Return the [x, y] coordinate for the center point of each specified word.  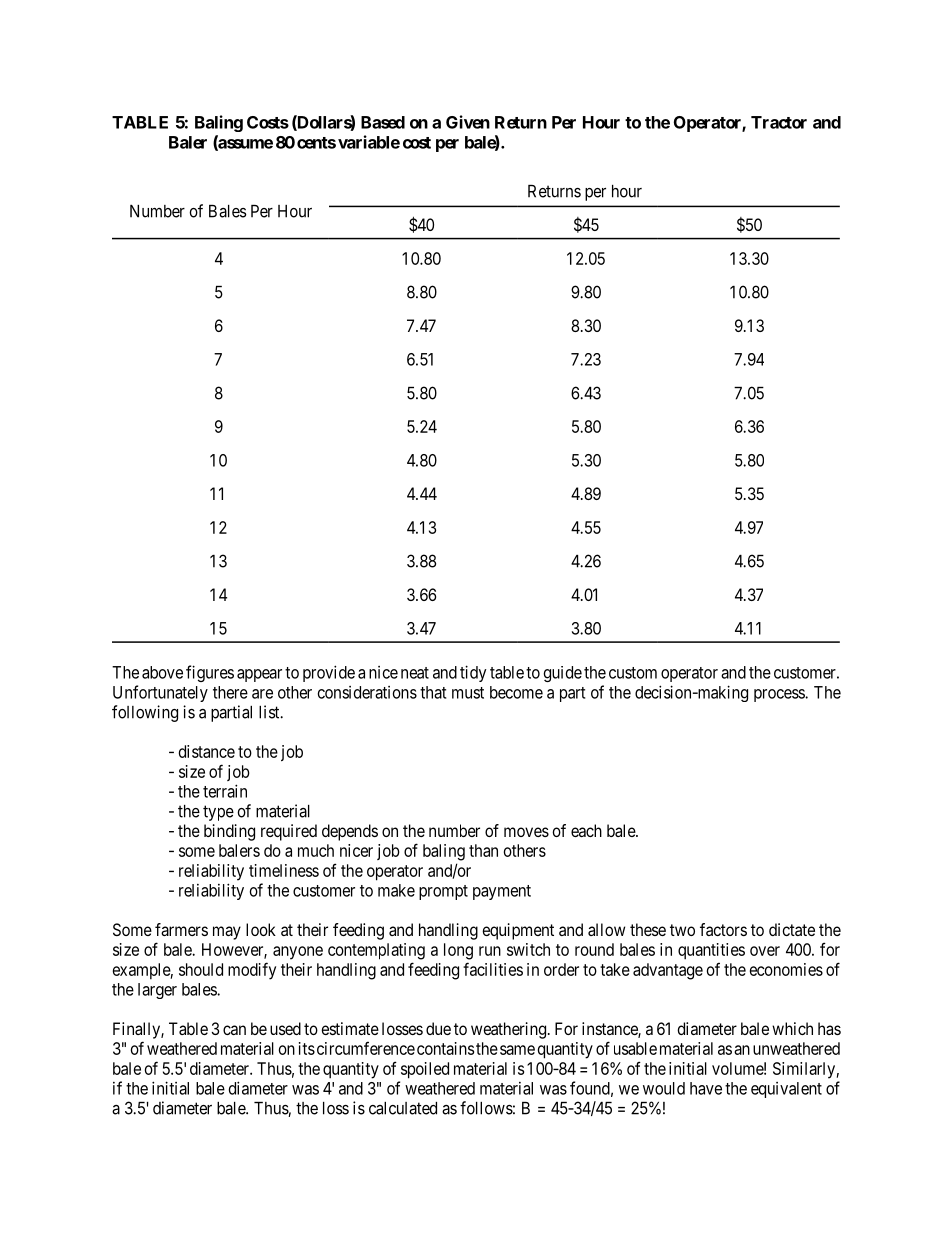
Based [383, 122]
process [780, 695]
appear [259, 675]
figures [210, 673]
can [234, 1030]
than [483, 850]
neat [415, 673]
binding [229, 832]
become [516, 692]
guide [563, 674]
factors [723, 929]
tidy [473, 673]
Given [468, 122]
